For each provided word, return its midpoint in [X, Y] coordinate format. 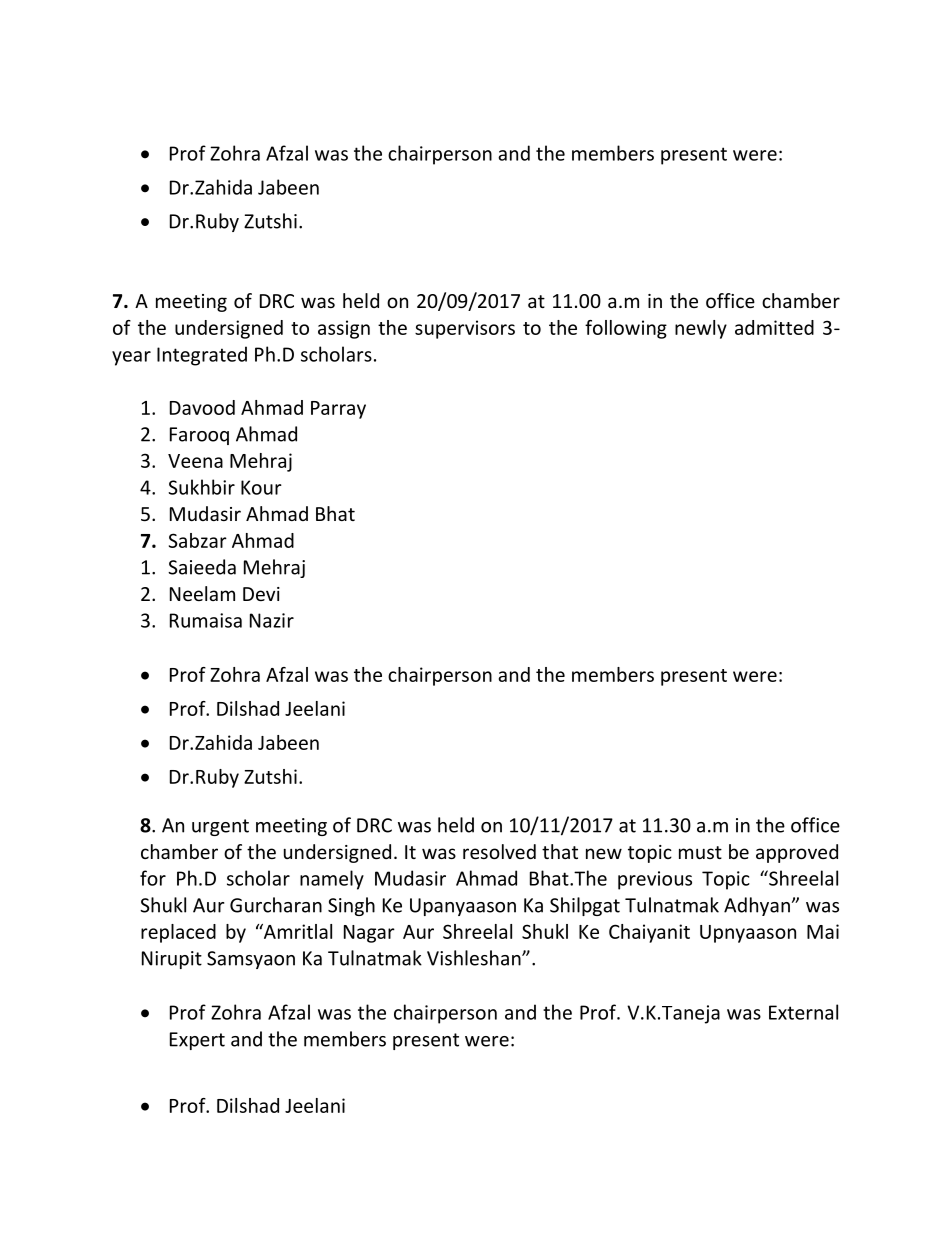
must [700, 852]
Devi [261, 594]
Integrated [202, 356]
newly [701, 329]
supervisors [465, 329]
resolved [499, 851]
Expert [197, 1041]
